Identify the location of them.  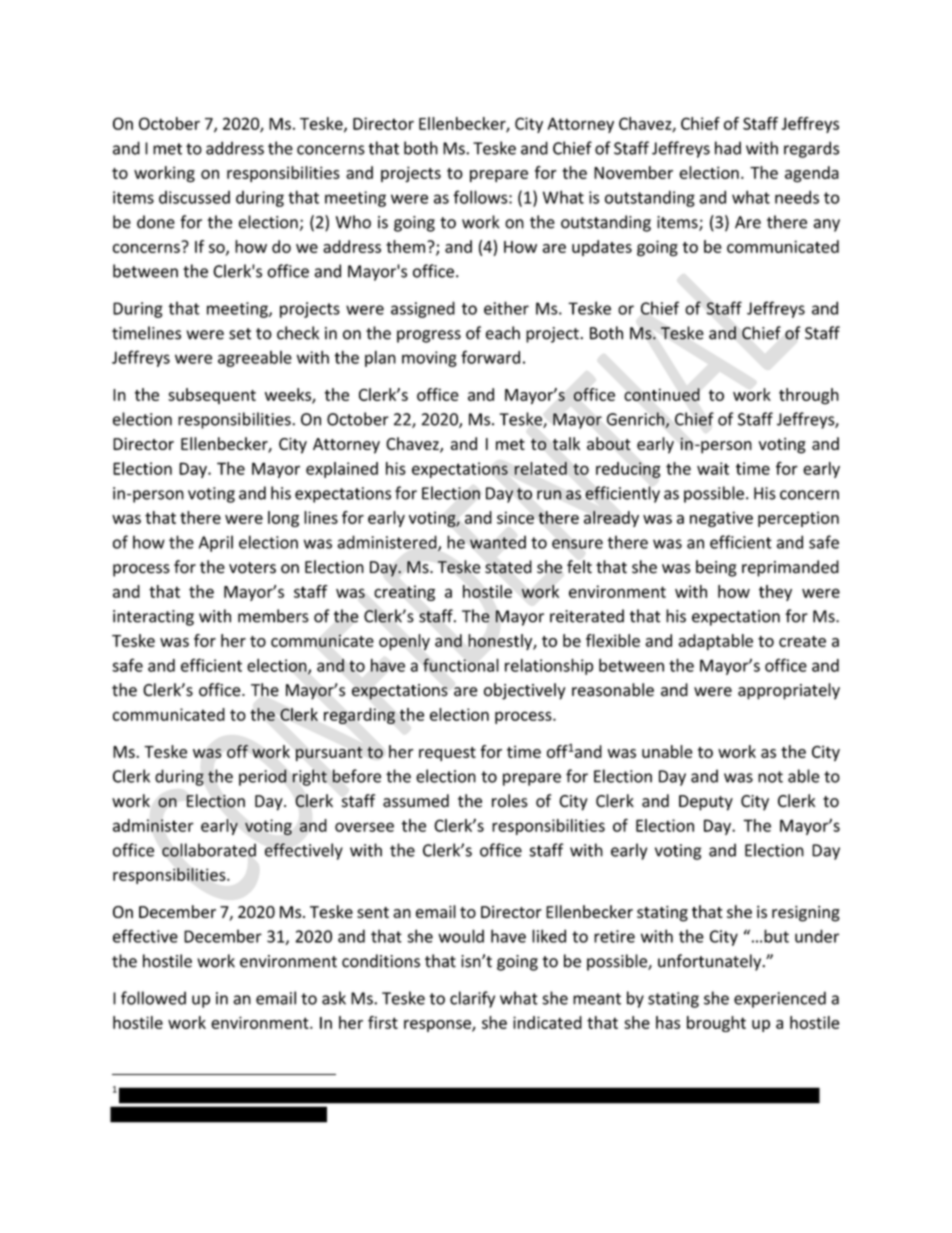
(407, 246).
